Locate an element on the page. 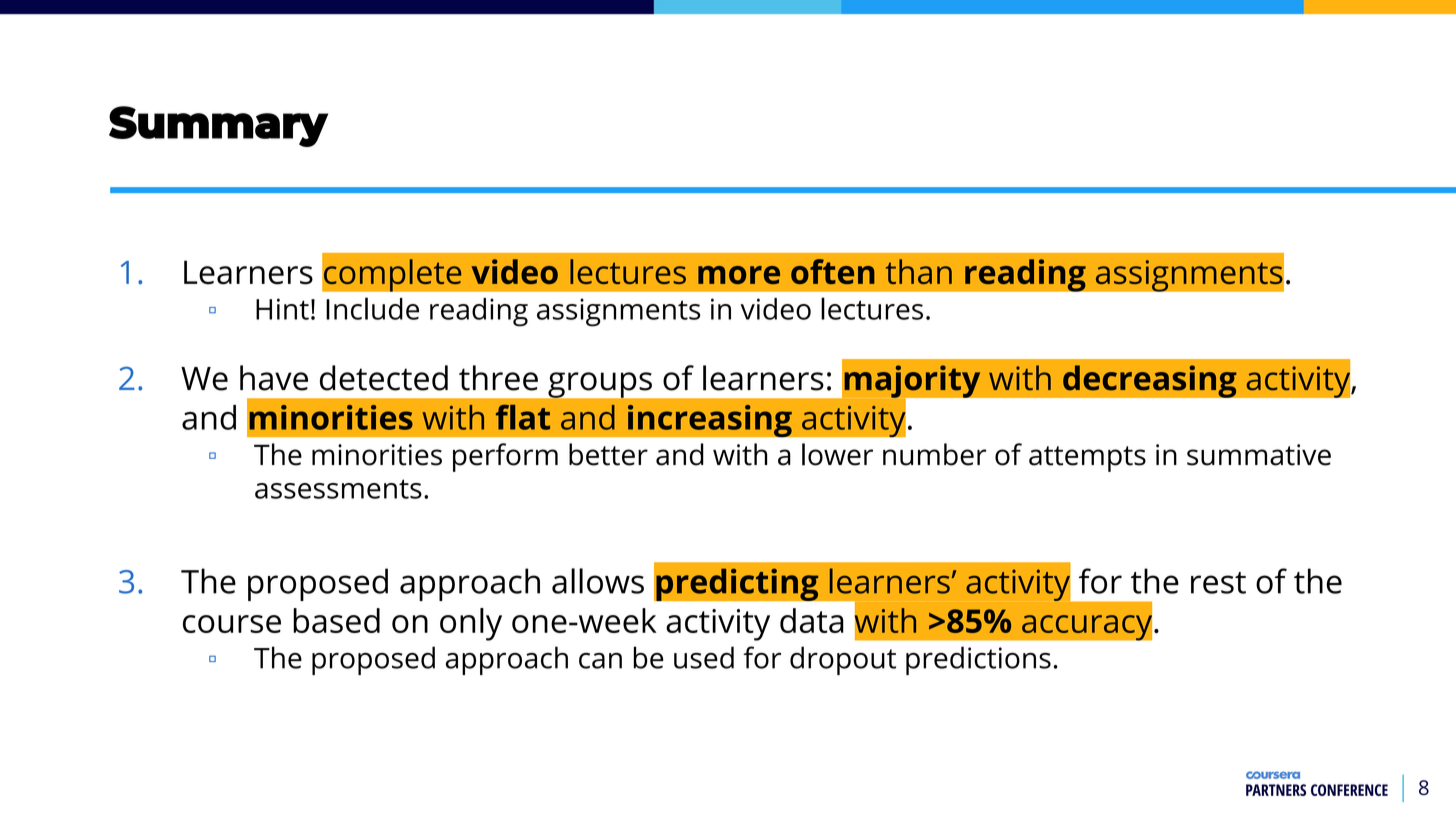 This page has width=1456, height=819. based is located at coordinates (336, 620).
